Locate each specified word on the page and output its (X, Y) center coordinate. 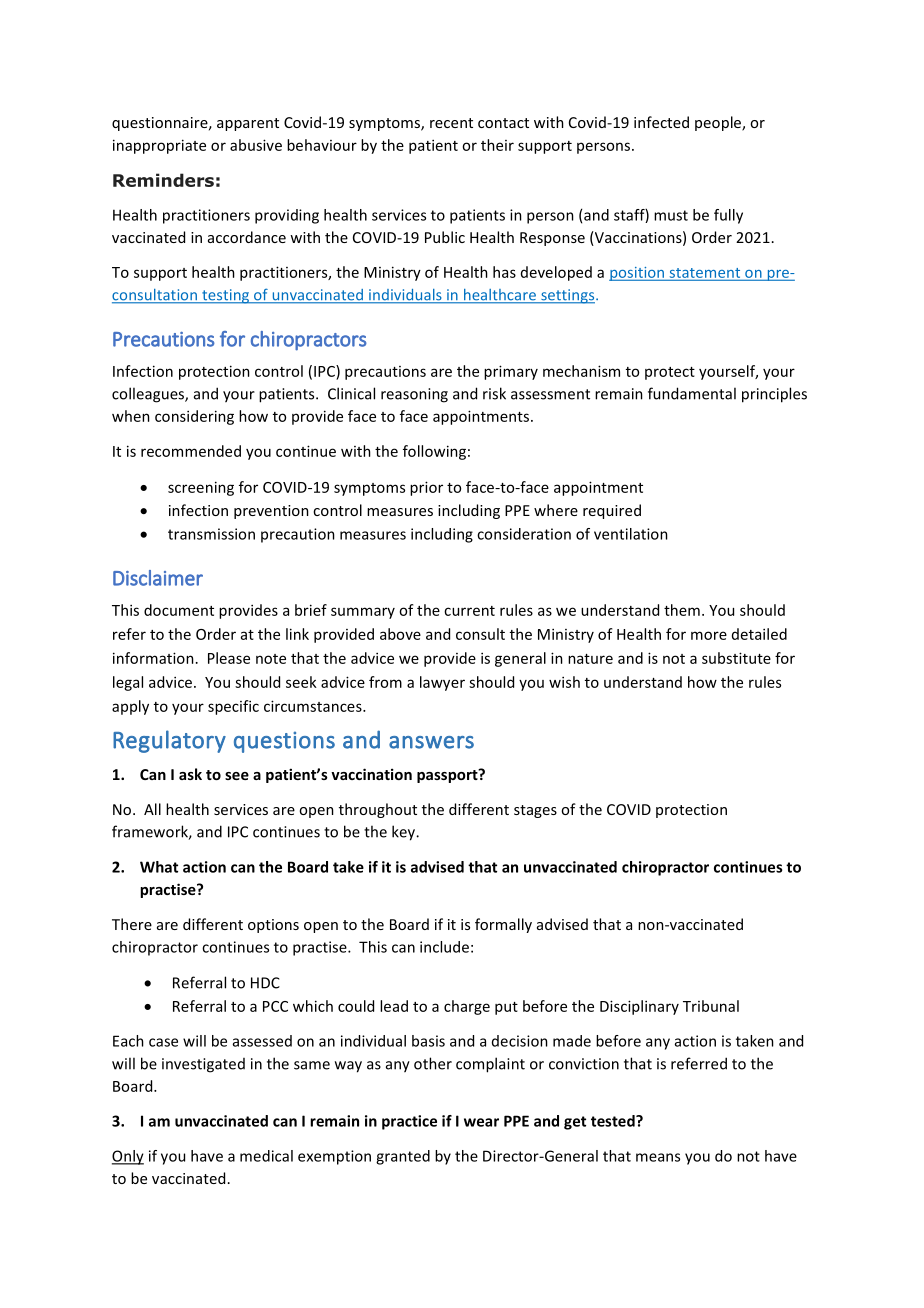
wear (481, 1122)
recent (451, 123)
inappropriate (159, 146)
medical (266, 1156)
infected (661, 122)
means (658, 1157)
